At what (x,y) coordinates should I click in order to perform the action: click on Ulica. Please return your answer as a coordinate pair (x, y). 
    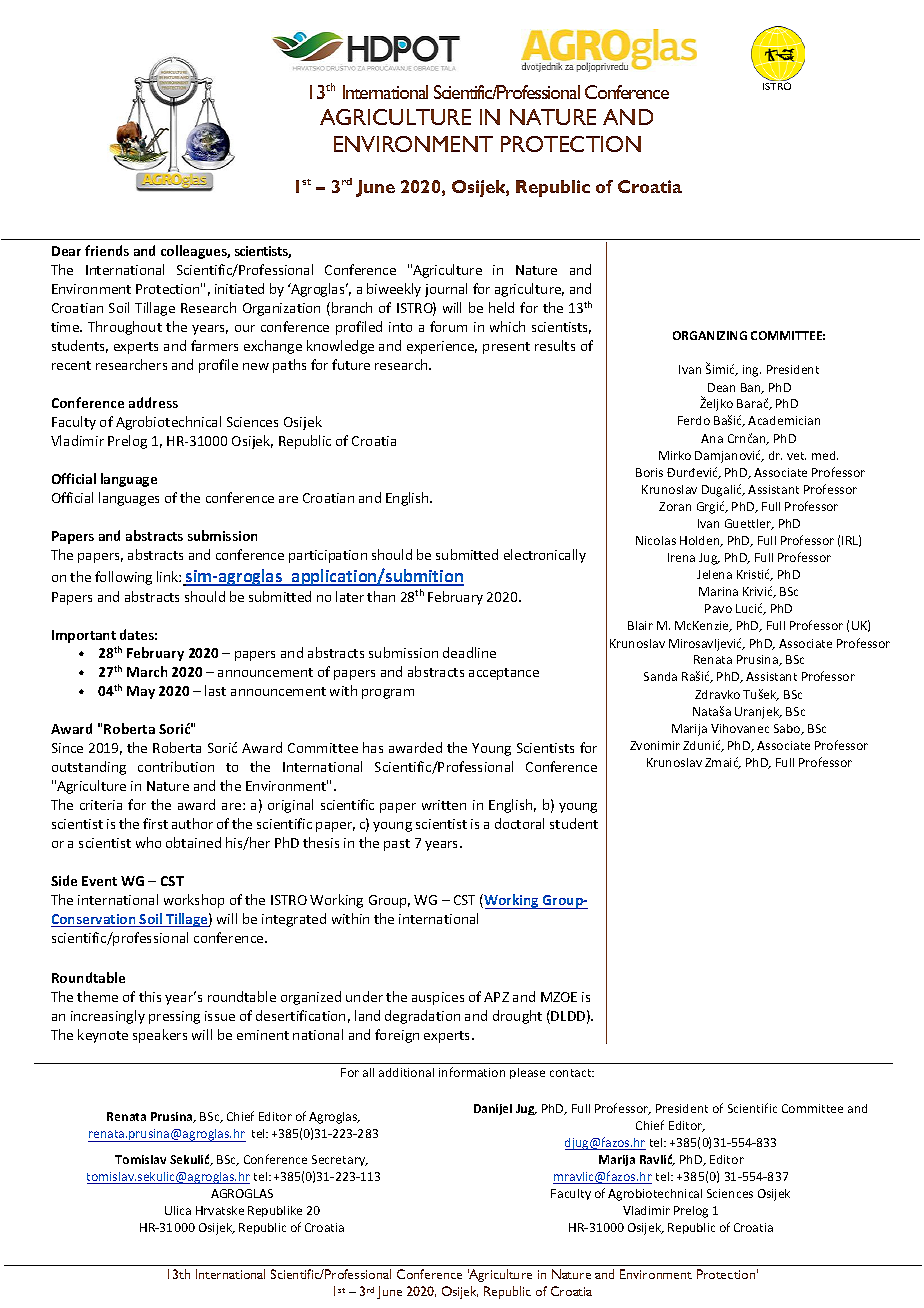
    Looking at the image, I should click on (178, 1210).
